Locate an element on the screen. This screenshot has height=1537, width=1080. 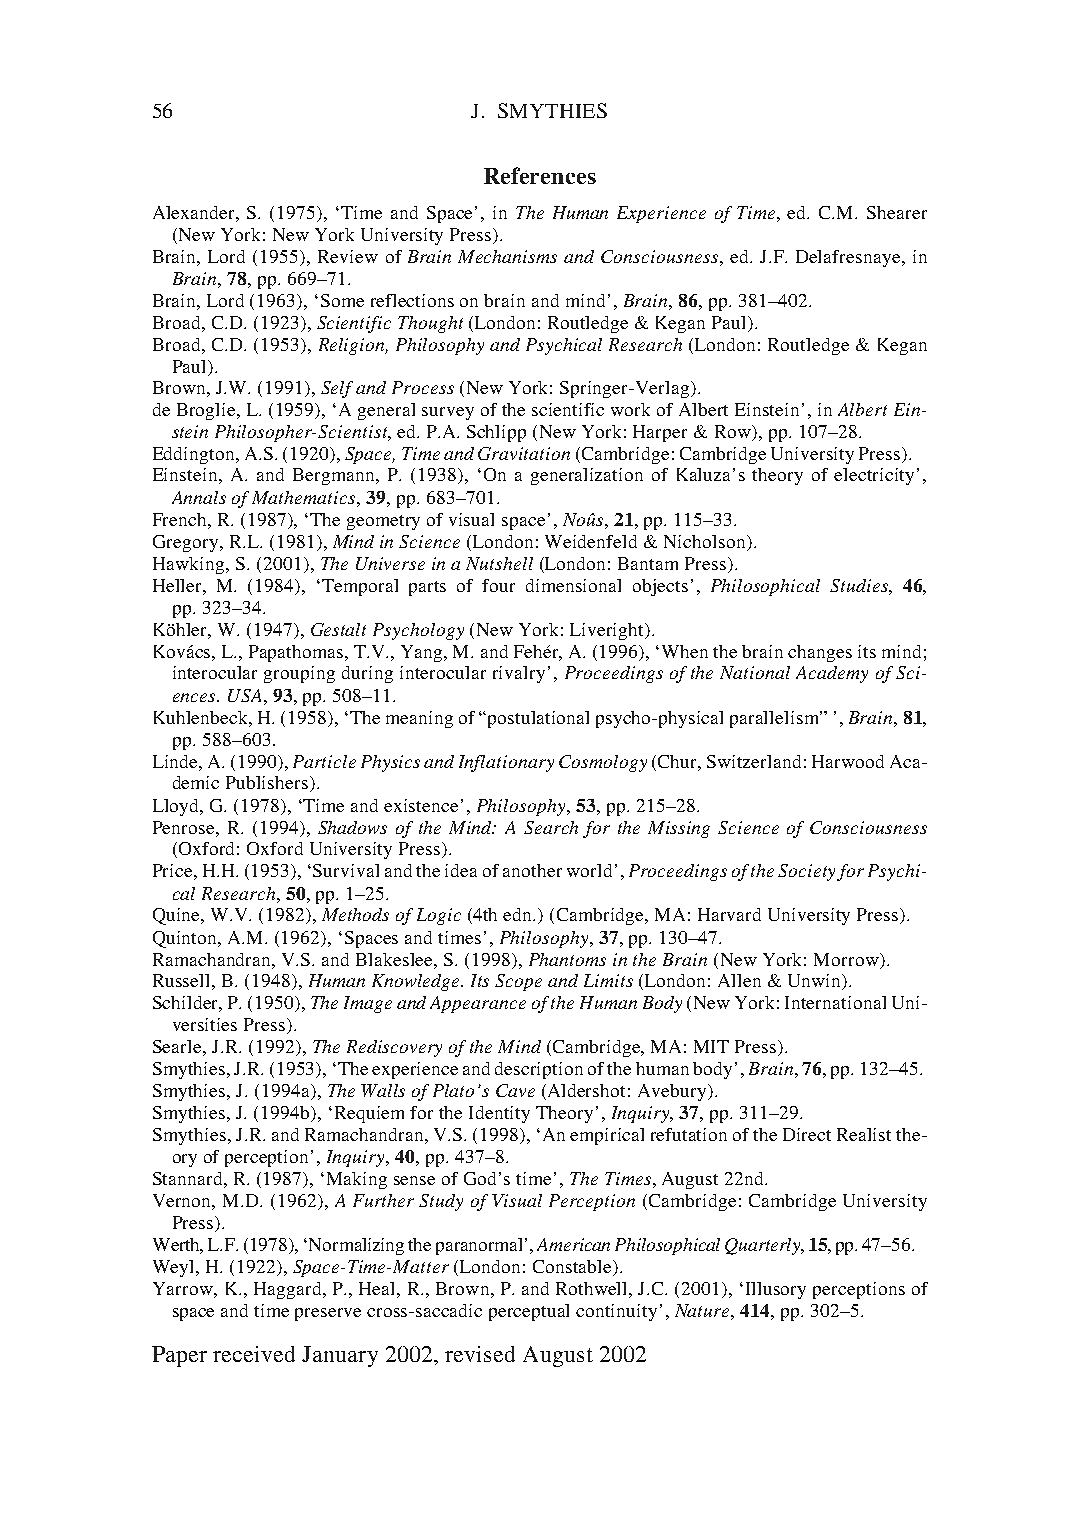
Particle is located at coordinates (324, 761).
